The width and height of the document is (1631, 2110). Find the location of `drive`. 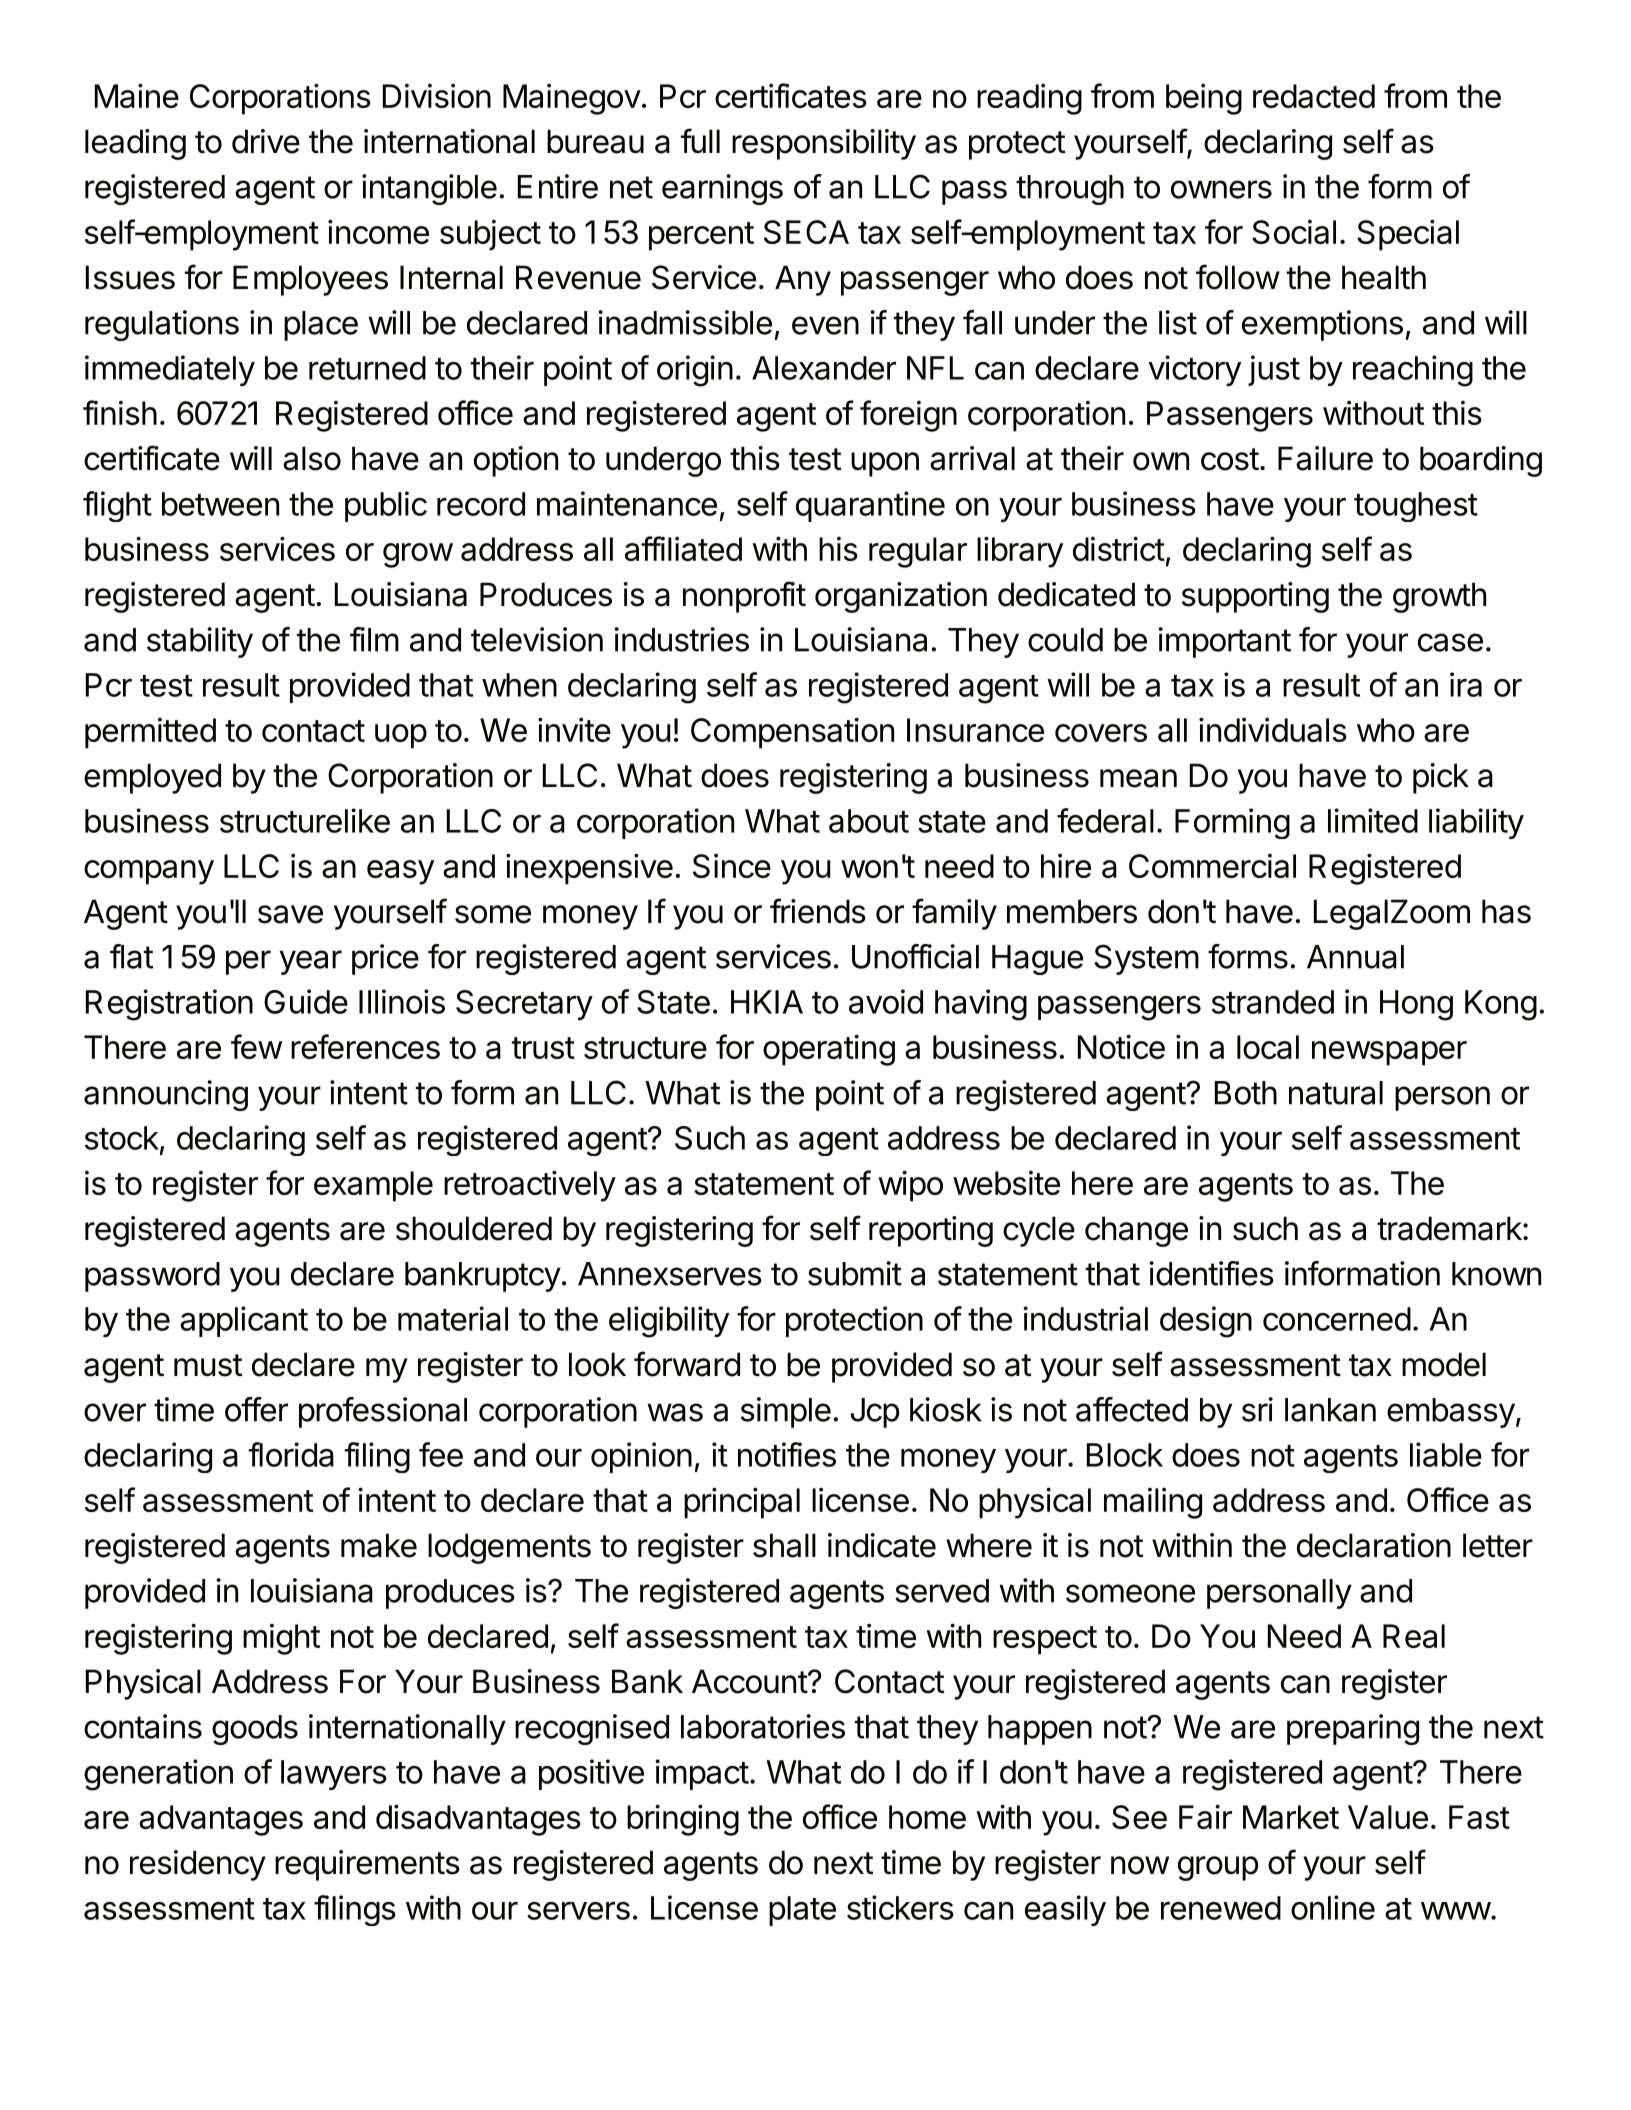

drive is located at coordinates (266, 141).
